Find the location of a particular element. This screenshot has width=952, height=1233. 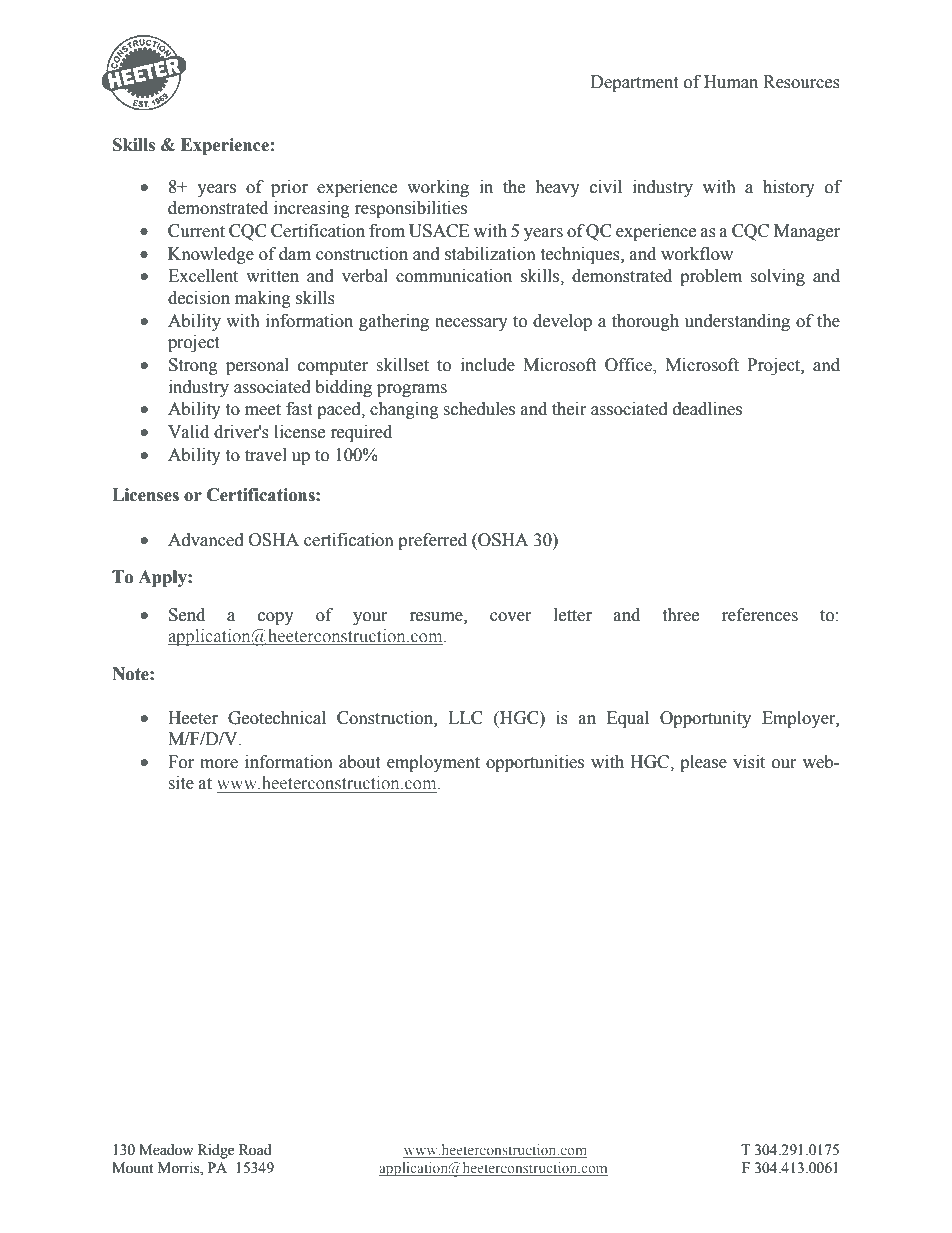

include is located at coordinates (488, 365).
